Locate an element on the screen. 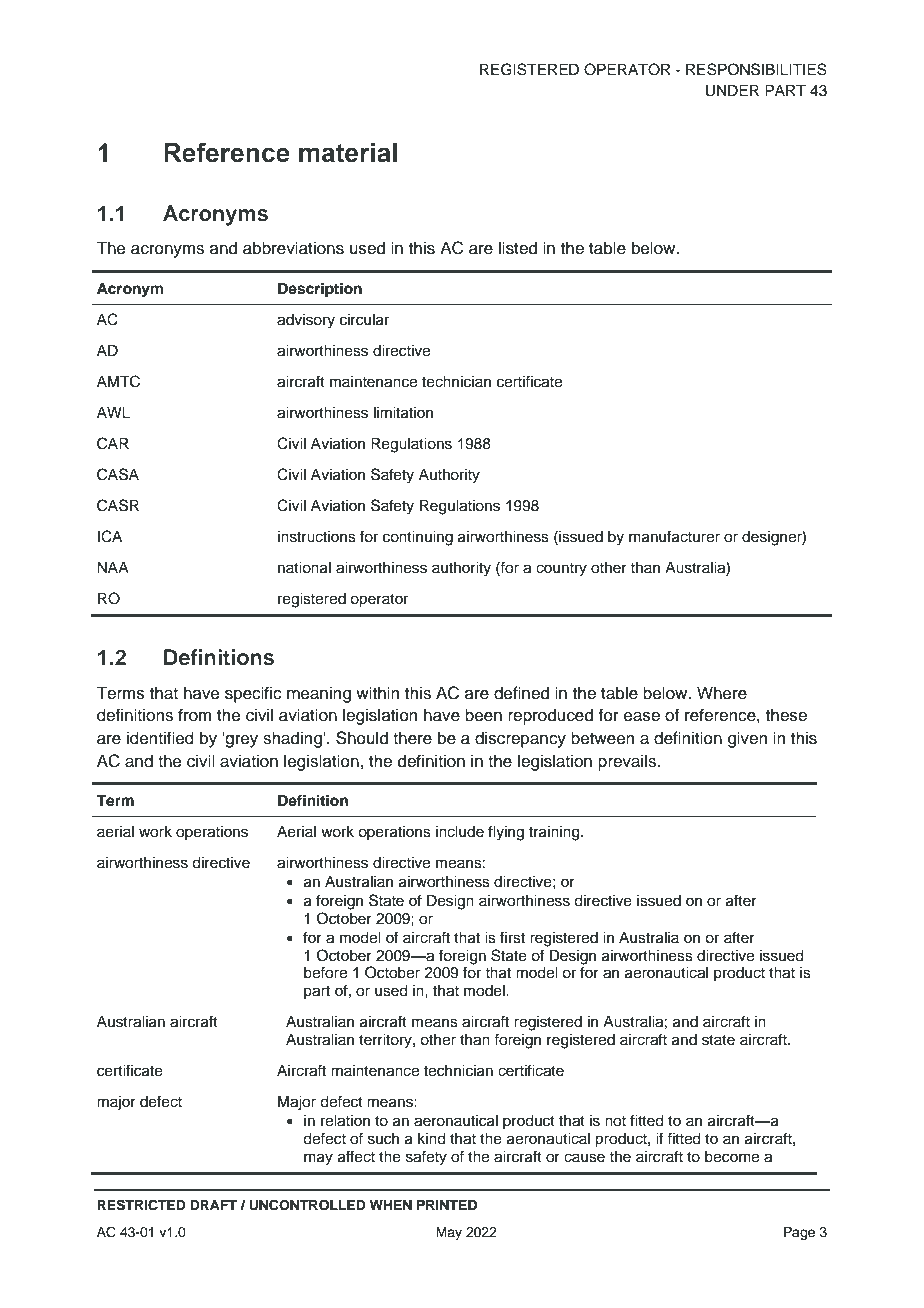 This screenshot has width=924, height=1308. material is located at coordinates (348, 153).
